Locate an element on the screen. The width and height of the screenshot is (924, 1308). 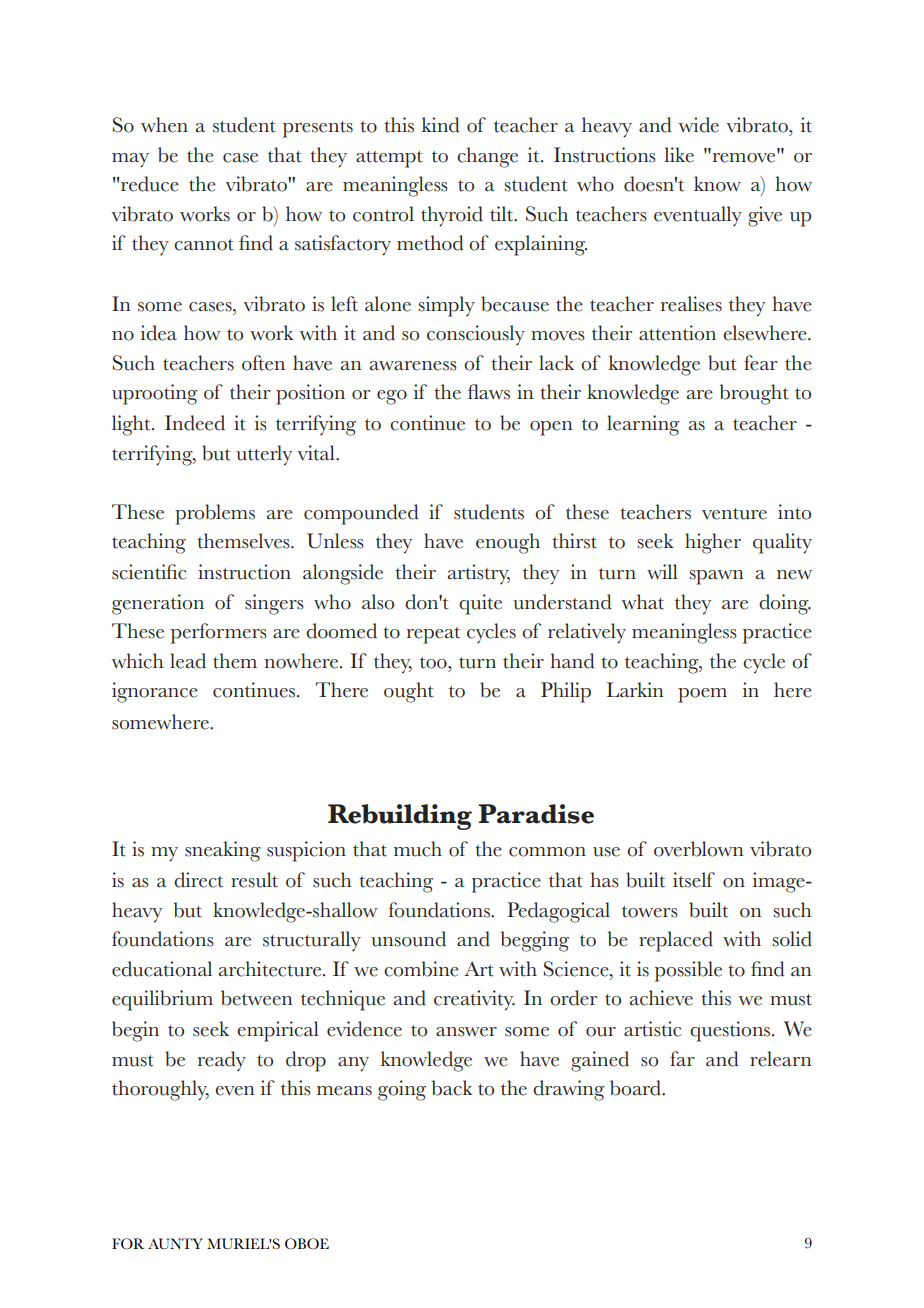
ego is located at coordinates (392, 397).
